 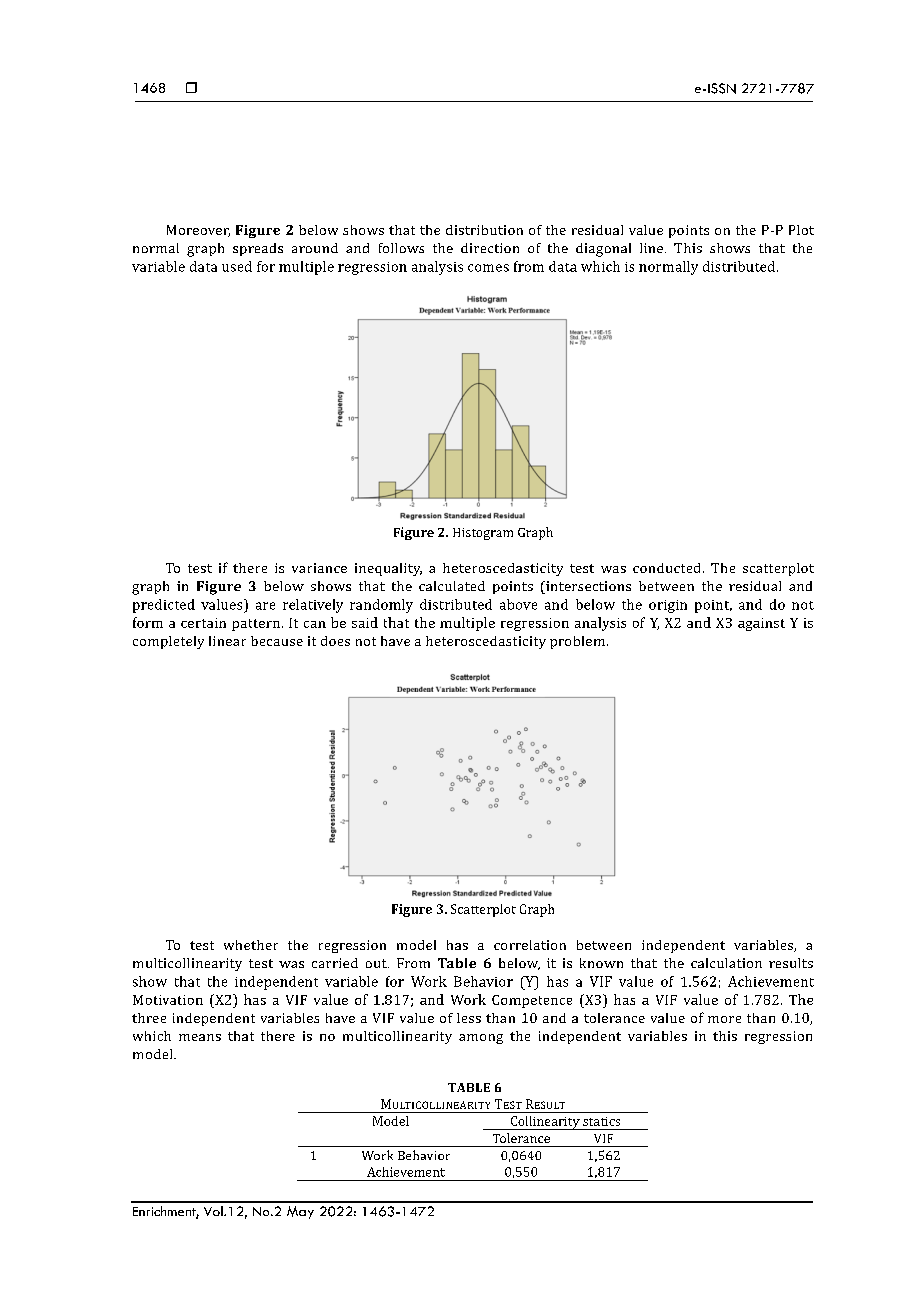 What do you see at coordinates (237, 266) in the document?
I see `used` at bounding box center [237, 266].
